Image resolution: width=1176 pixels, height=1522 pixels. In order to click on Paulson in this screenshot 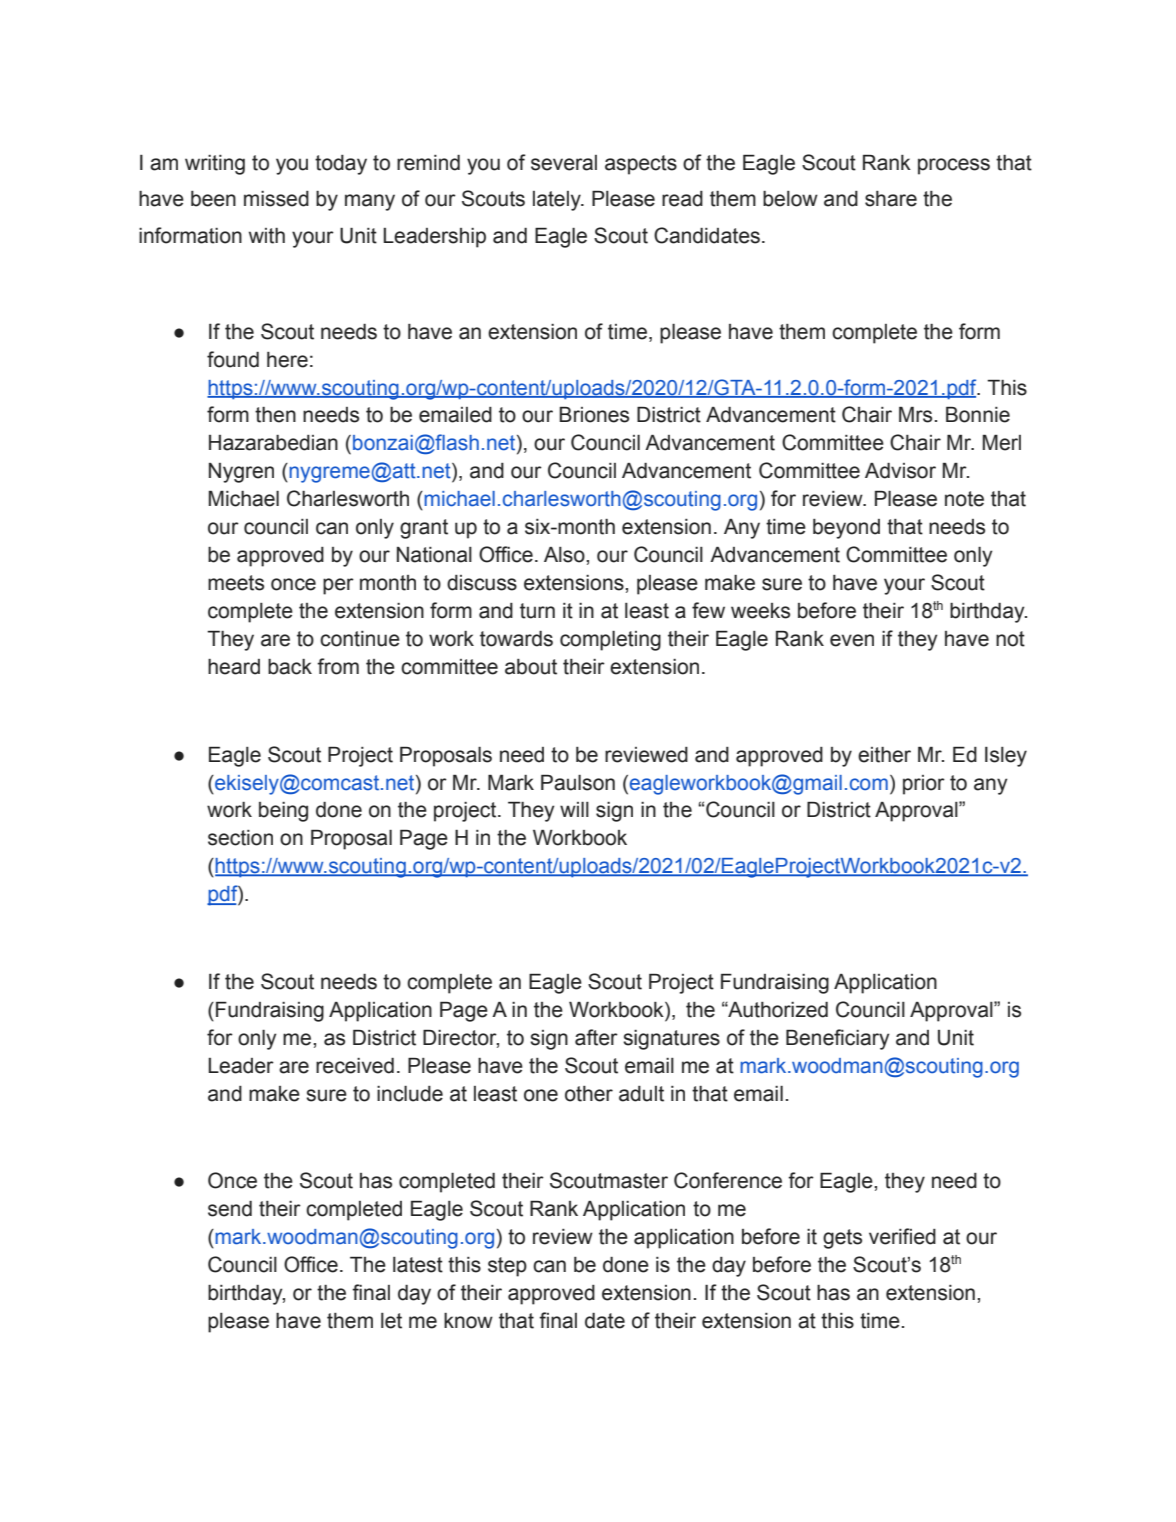, I will do `click(578, 782)`.
